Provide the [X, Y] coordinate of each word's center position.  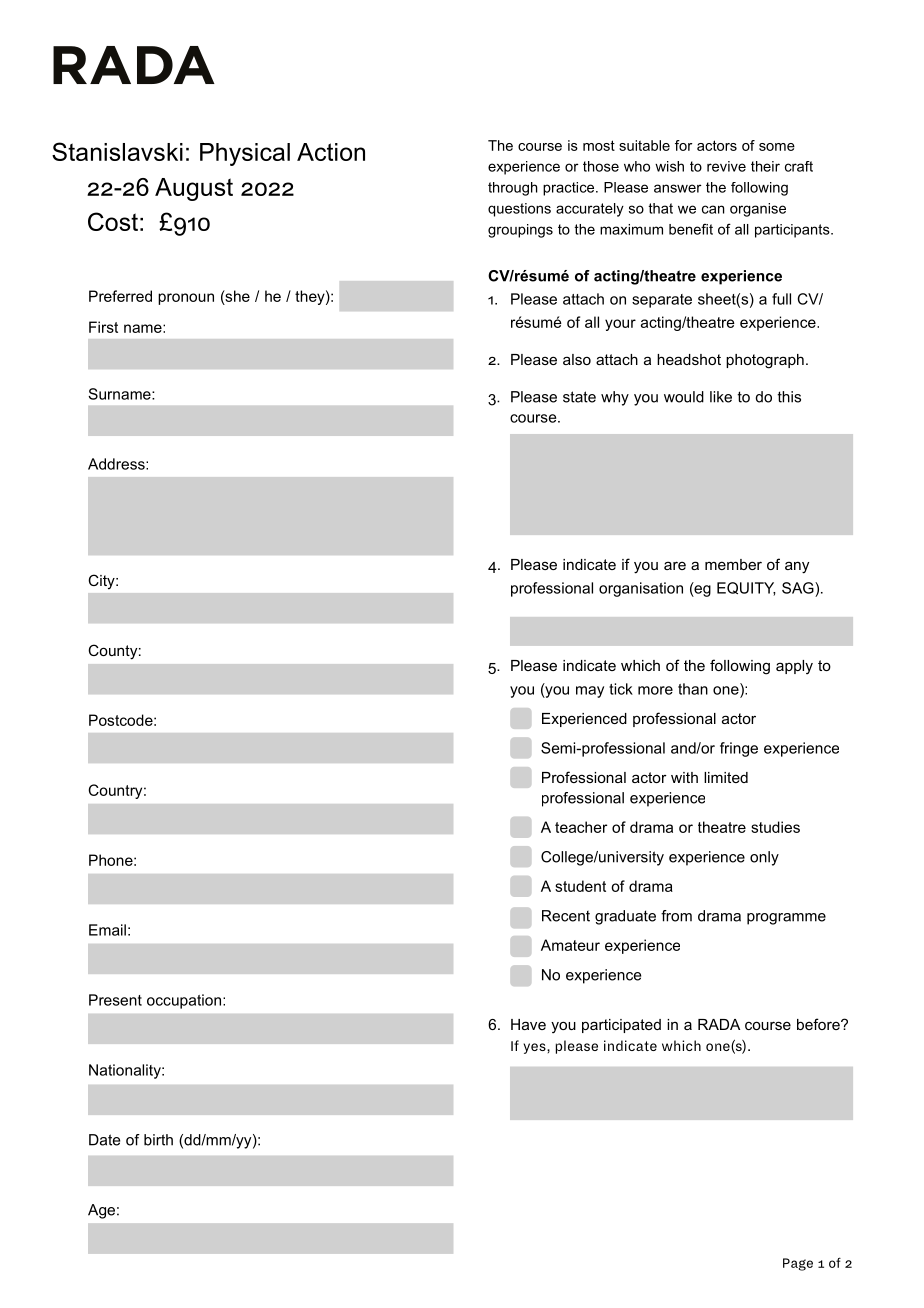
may [590, 692]
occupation [184, 1001]
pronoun [186, 299]
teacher [581, 827]
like [721, 397]
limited [726, 777]
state [579, 397]
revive [726, 166]
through [513, 189]
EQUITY [746, 589]
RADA [719, 1024]
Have [528, 1024]
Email [107, 930]
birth [158, 1140]
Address [117, 464]
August [194, 189]
